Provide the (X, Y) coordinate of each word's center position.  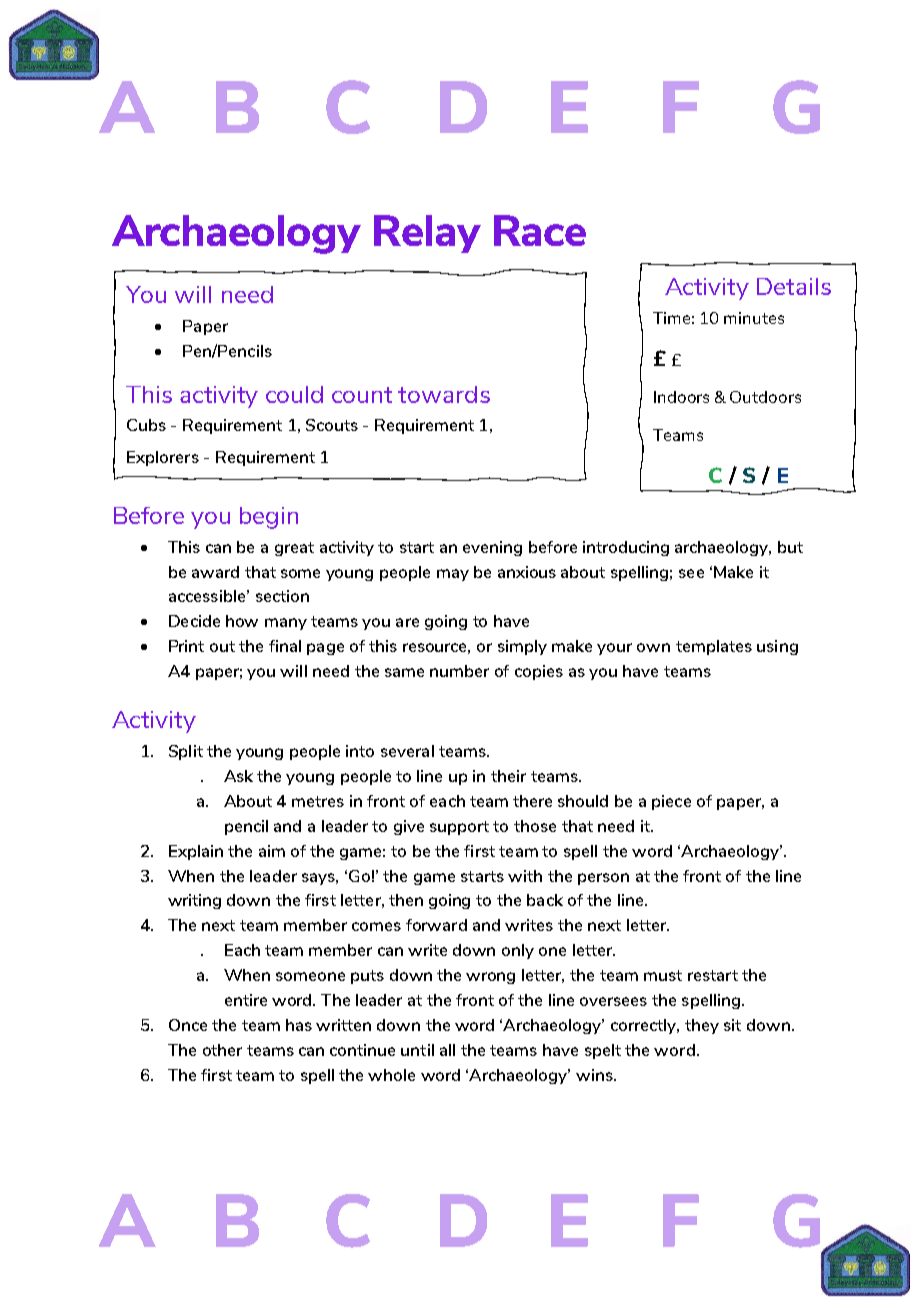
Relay (427, 234)
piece (671, 802)
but (790, 547)
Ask (238, 776)
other (222, 1050)
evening (492, 548)
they (702, 1026)
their (508, 776)
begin (269, 518)
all (447, 1050)
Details (794, 286)
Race (540, 230)
